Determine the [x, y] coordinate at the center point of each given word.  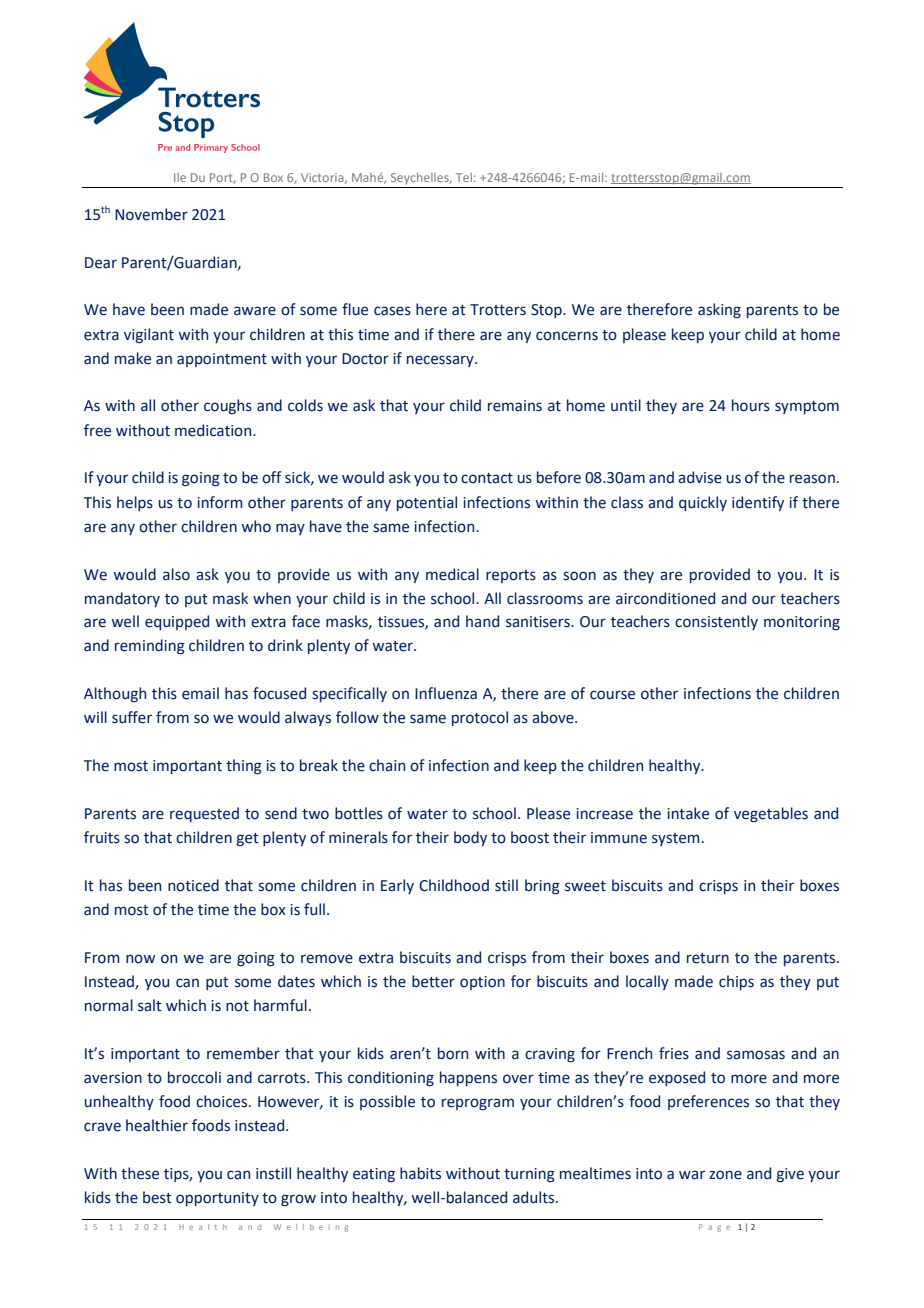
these [140, 1173]
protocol [480, 718]
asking [719, 310]
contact [487, 478]
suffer [132, 717]
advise [700, 477]
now [140, 959]
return [708, 958]
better [433, 981]
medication [214, 430]
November [151, 214]
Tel [464, 177]
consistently [716, 622]
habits [420, 1173]
